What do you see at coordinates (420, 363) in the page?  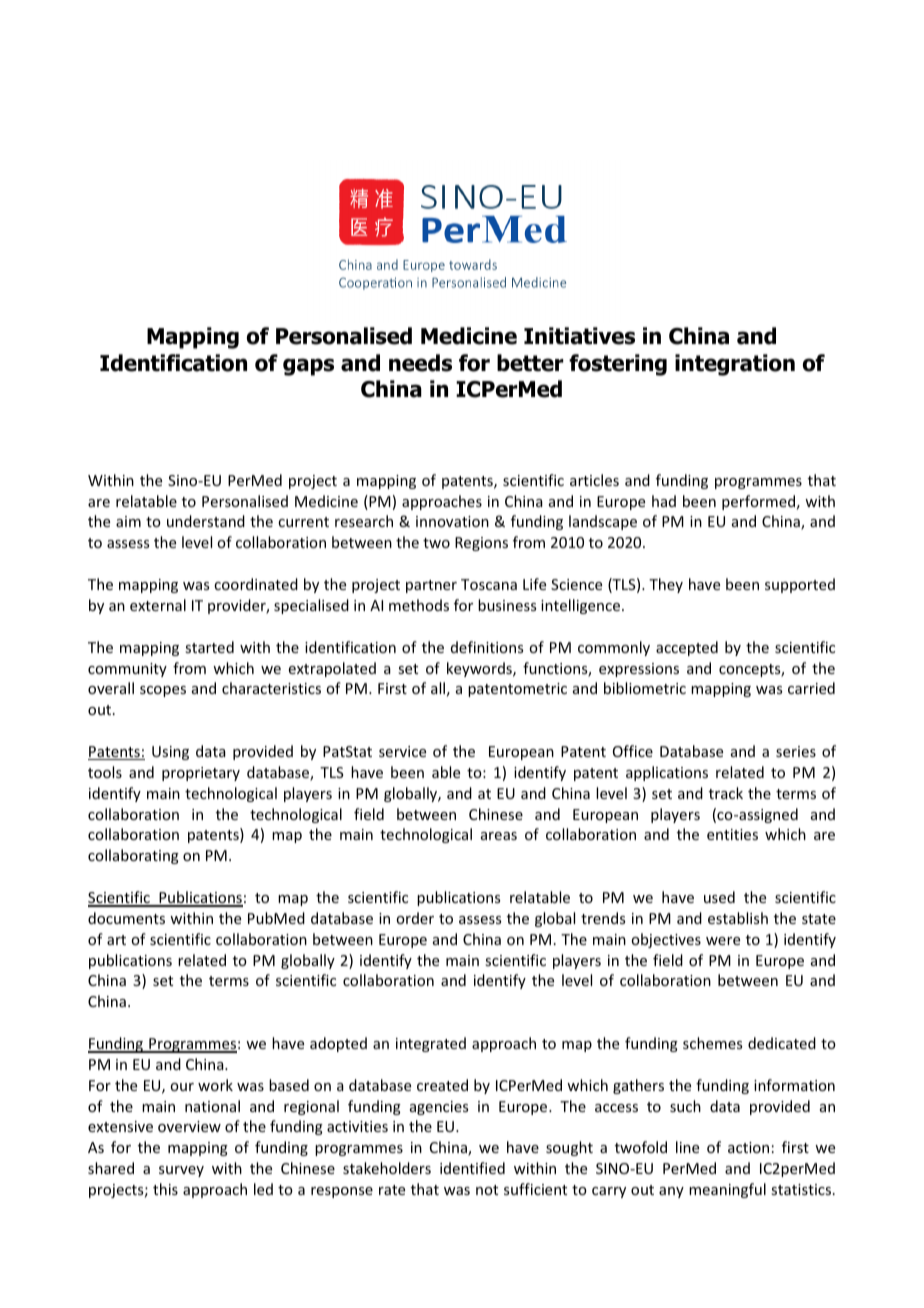 I see `needs` at bounding box center [420, 363].
